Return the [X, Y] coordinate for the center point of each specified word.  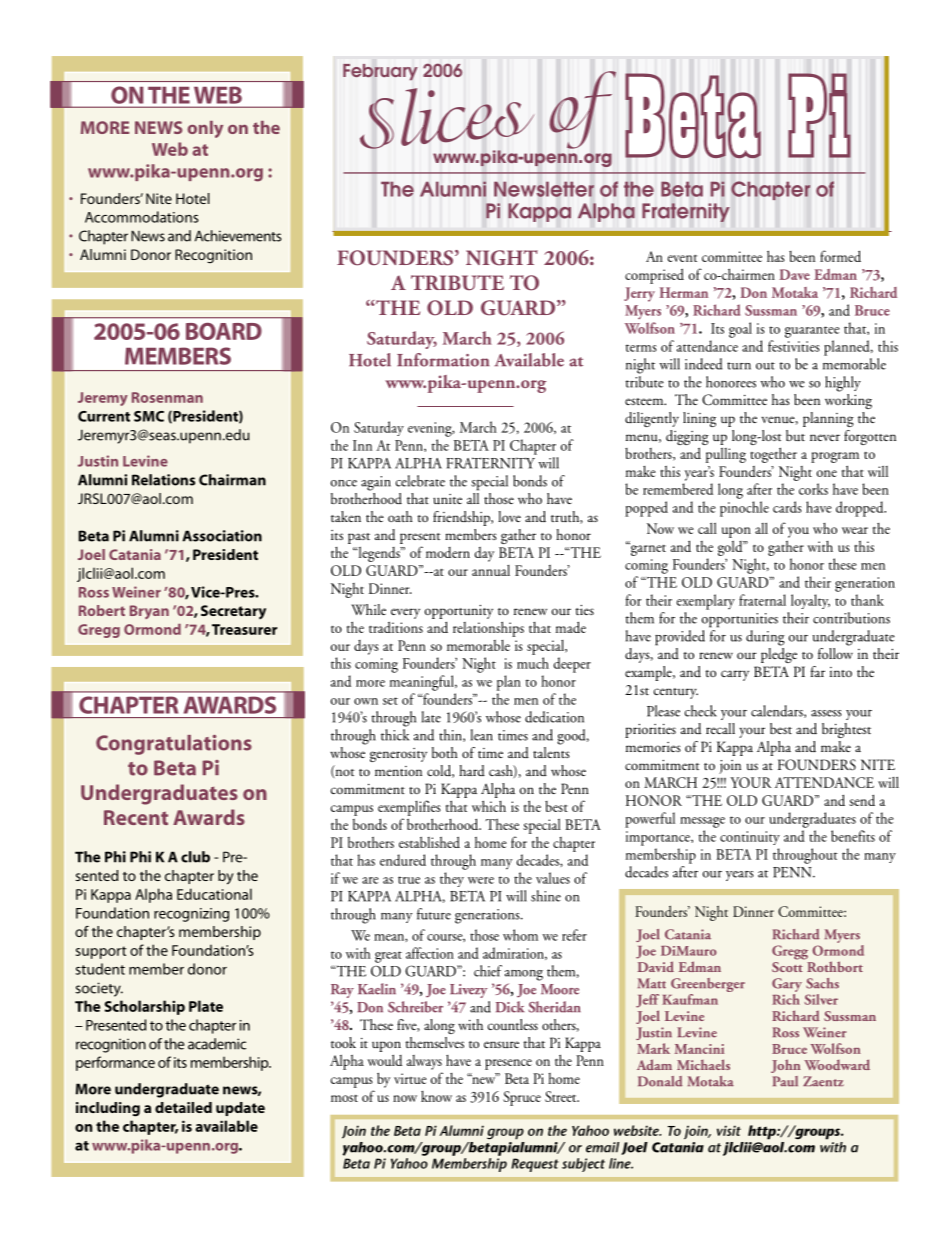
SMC [149, 416]
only [205, 129]
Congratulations [174, 745]
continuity [750, 838]
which [489, 806]
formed [840, 256]
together [773, 455]
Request [535, 1165]
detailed [183, 1107]
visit [729, 1130]
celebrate [420, 481]
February [380, 72]
